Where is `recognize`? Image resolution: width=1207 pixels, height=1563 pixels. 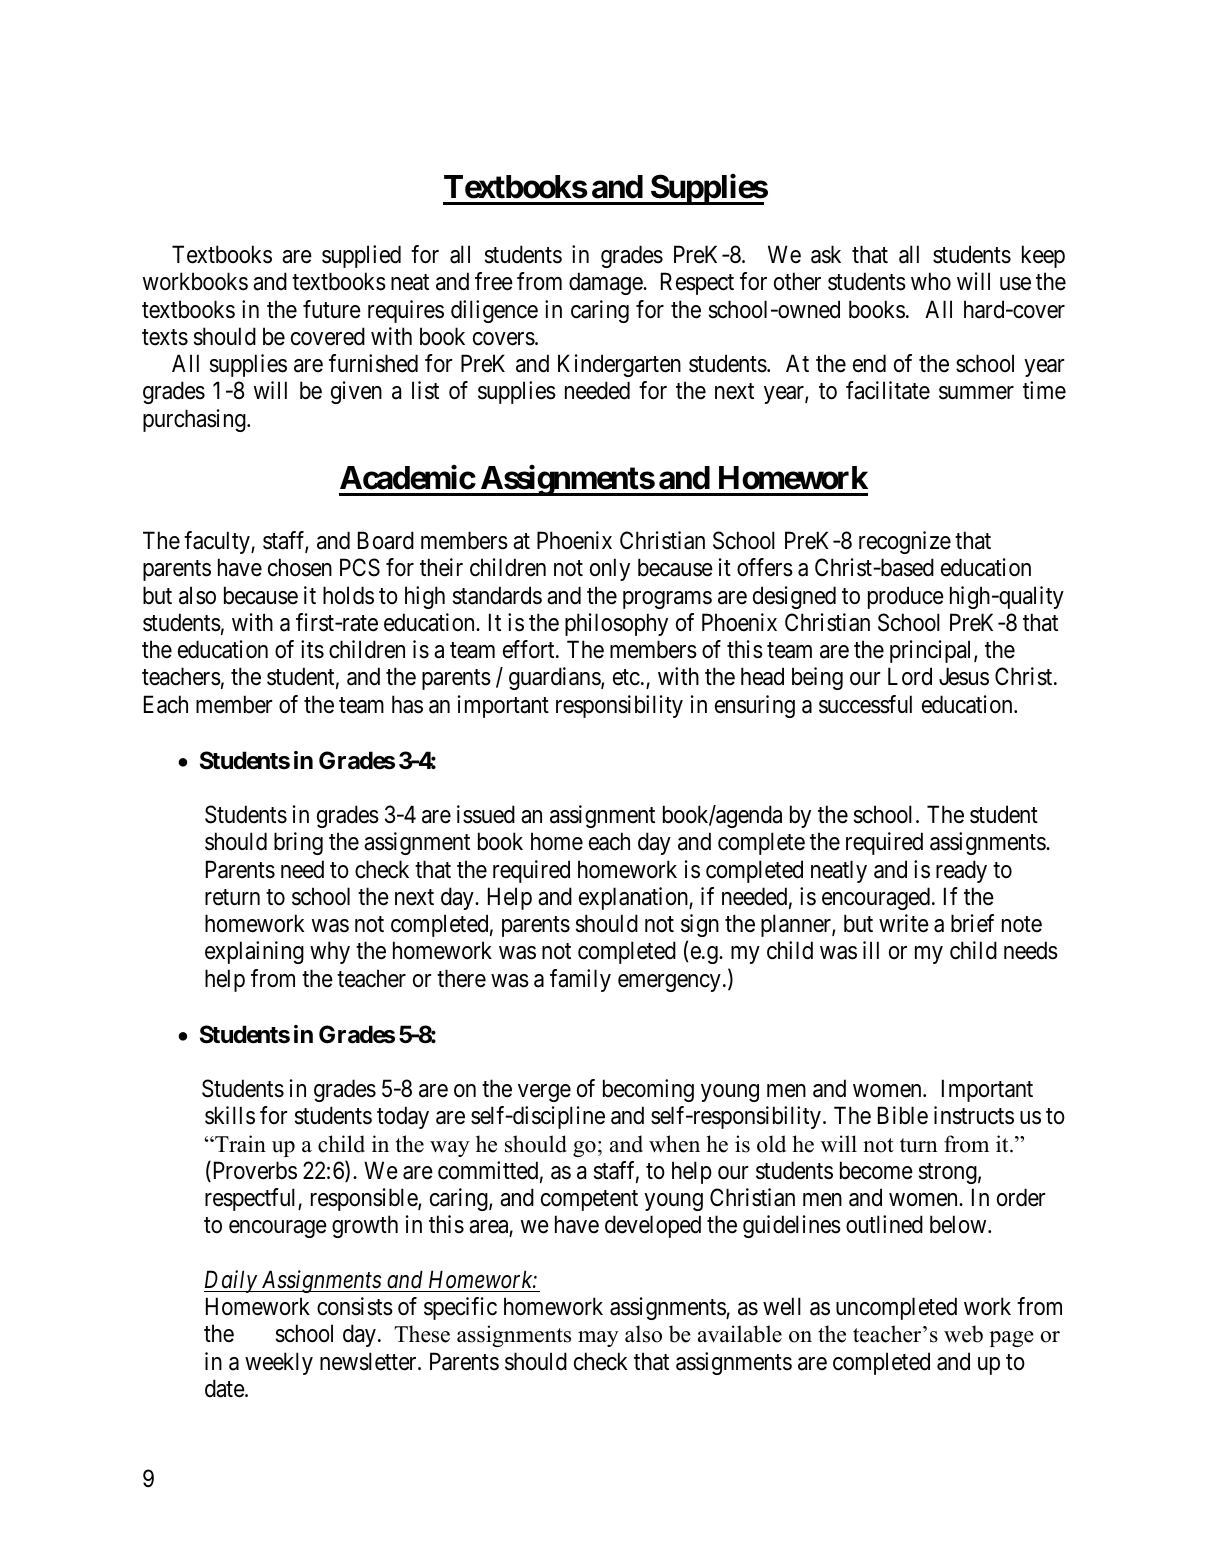 recognize is located at coordinates (905, 542).
